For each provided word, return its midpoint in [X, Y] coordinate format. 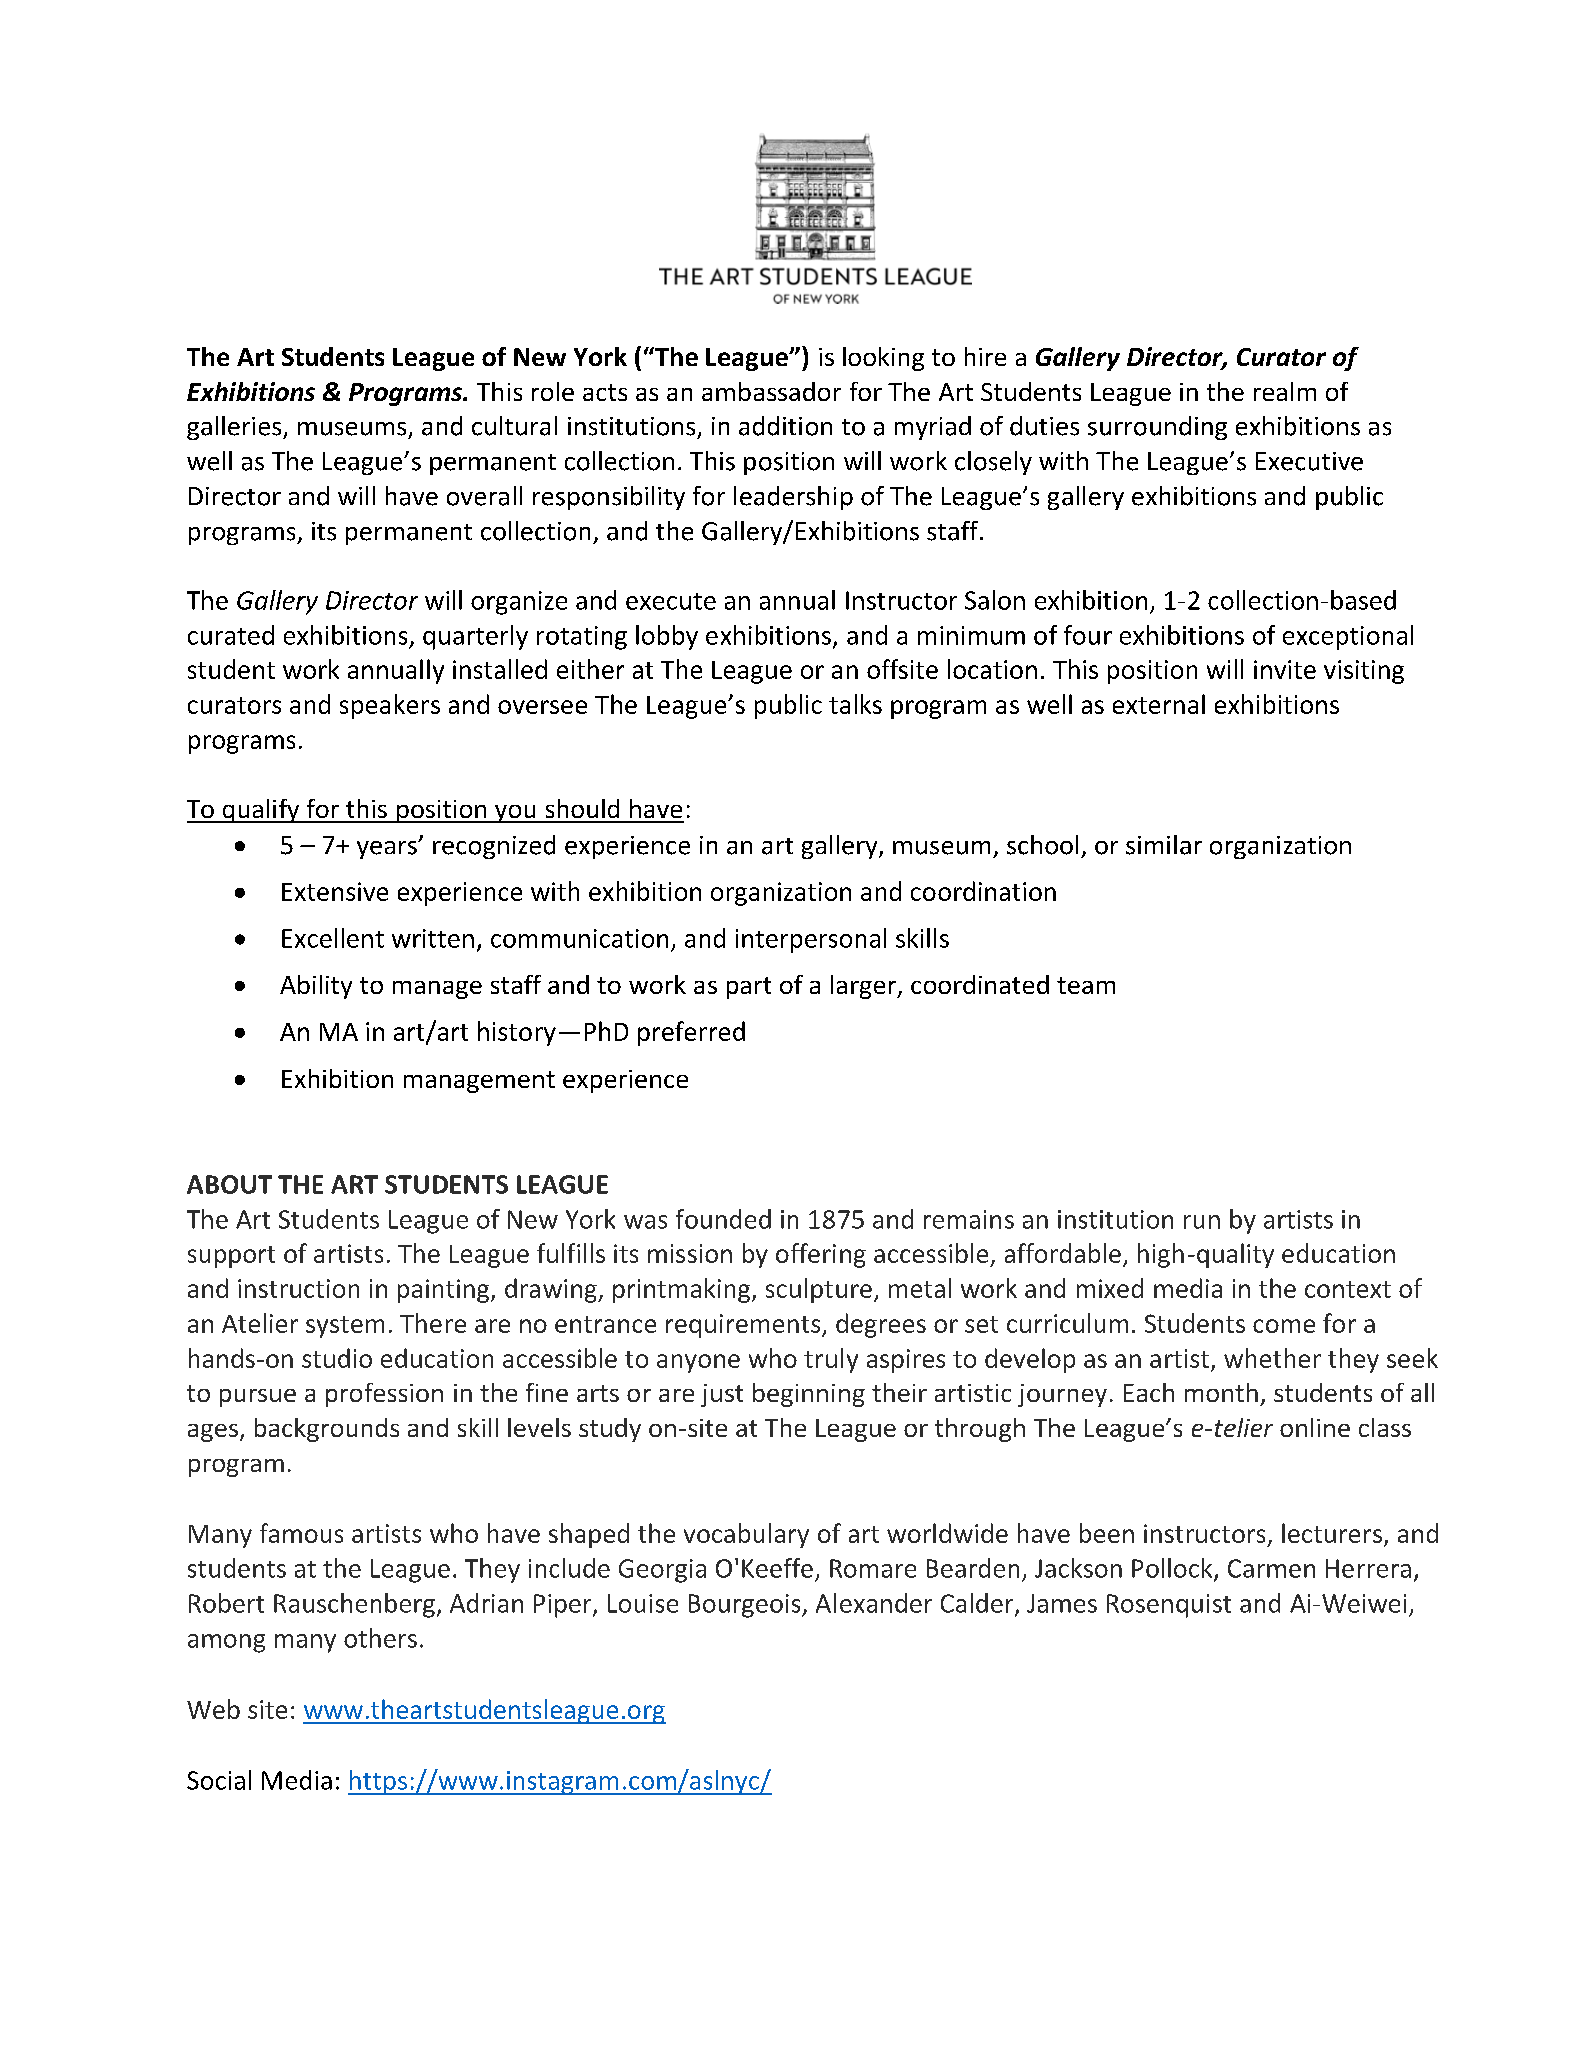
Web [213, 1709]
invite [1285, 669]
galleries [235, 428]
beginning [809, 1395]
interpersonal [811, 940]
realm [1285, 391]
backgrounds [327, 1430]
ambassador [771, 391]
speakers [390, 706]
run [1202, 1222]
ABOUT [229, 1184]
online [1315, 1427]
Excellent [333, 938]
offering [821, 1255]
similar [1164, 845]
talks [855, 704]
